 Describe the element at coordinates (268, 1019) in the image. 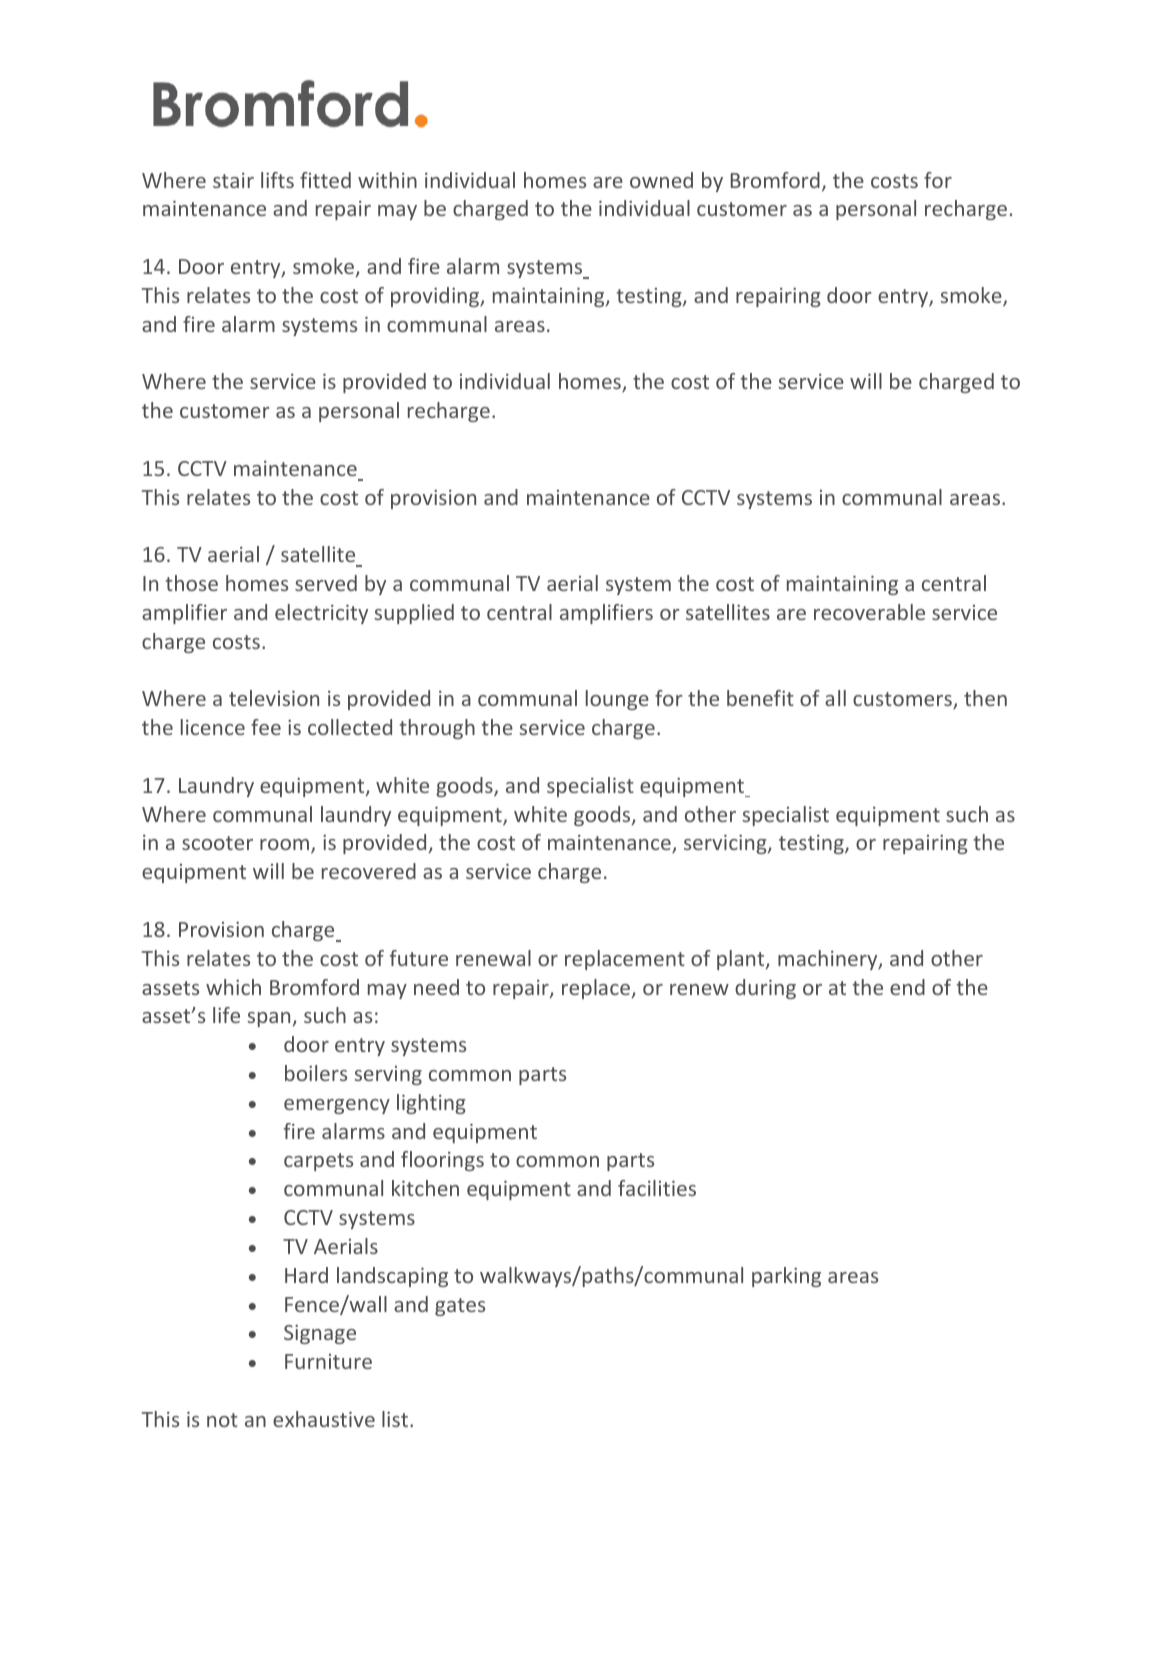

I see `span` at that location.
